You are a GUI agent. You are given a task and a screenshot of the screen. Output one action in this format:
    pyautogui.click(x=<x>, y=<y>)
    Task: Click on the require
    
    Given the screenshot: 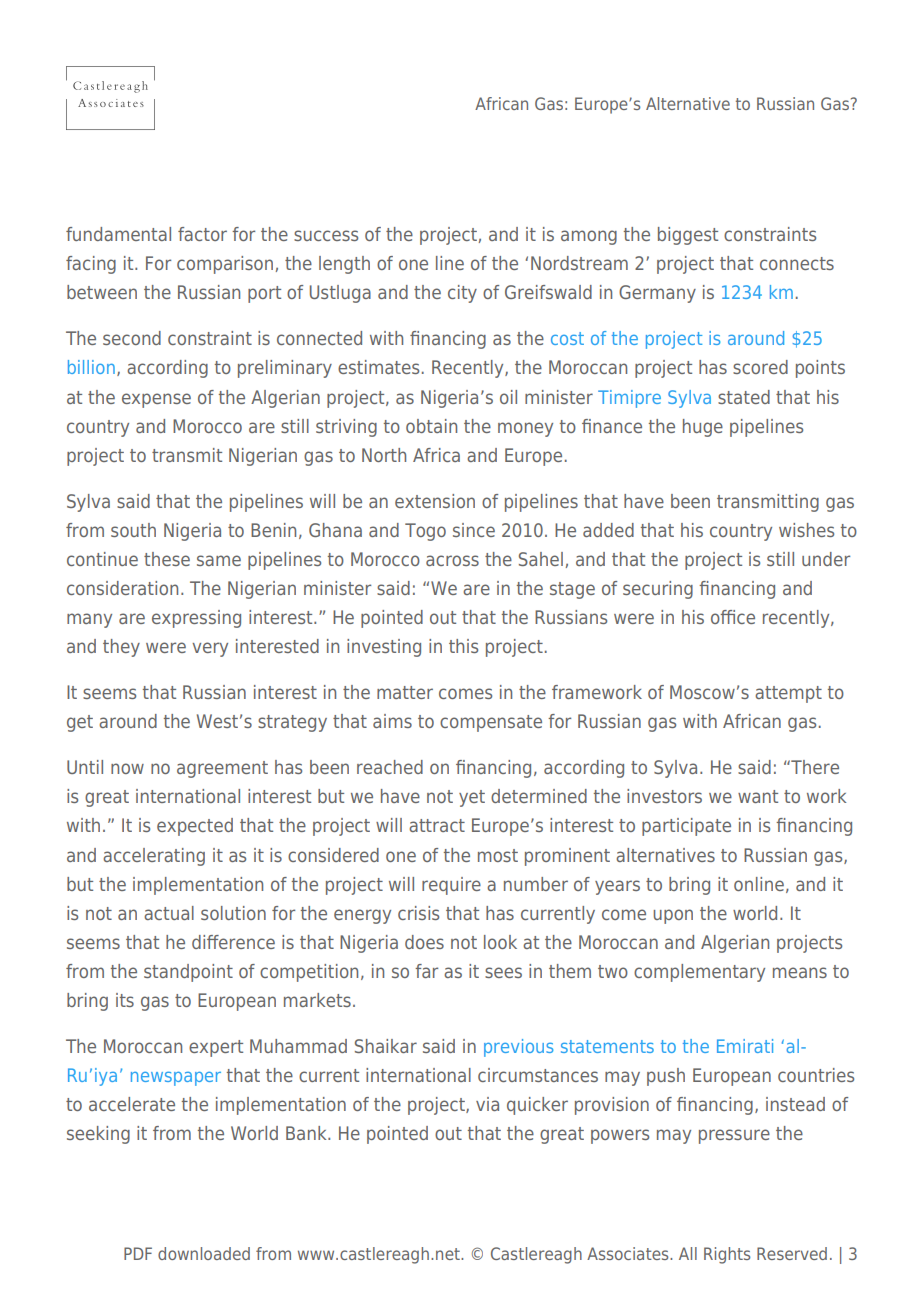 What is the action you would take?
    pyautogui.click(x=451, y=886)
